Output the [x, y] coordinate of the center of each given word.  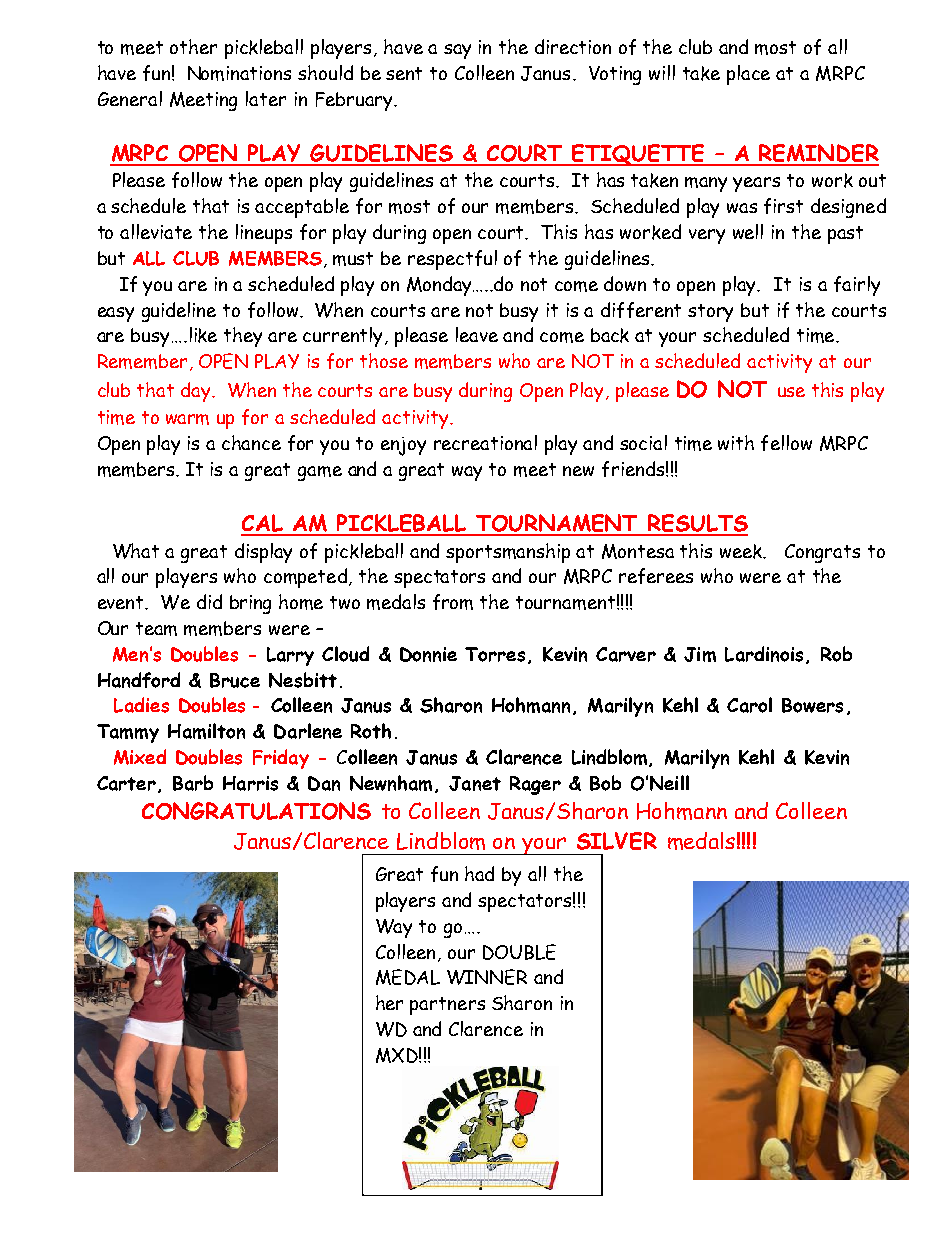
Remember [142, 361]
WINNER [487, 977]
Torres [495, 654]
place [748, 75]
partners [447, 1006]
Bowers [812, 705]
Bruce [235, 680]
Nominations [239, 73]
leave [477, 334]
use [791, 392]
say [457, 51]
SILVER [617, 841]
